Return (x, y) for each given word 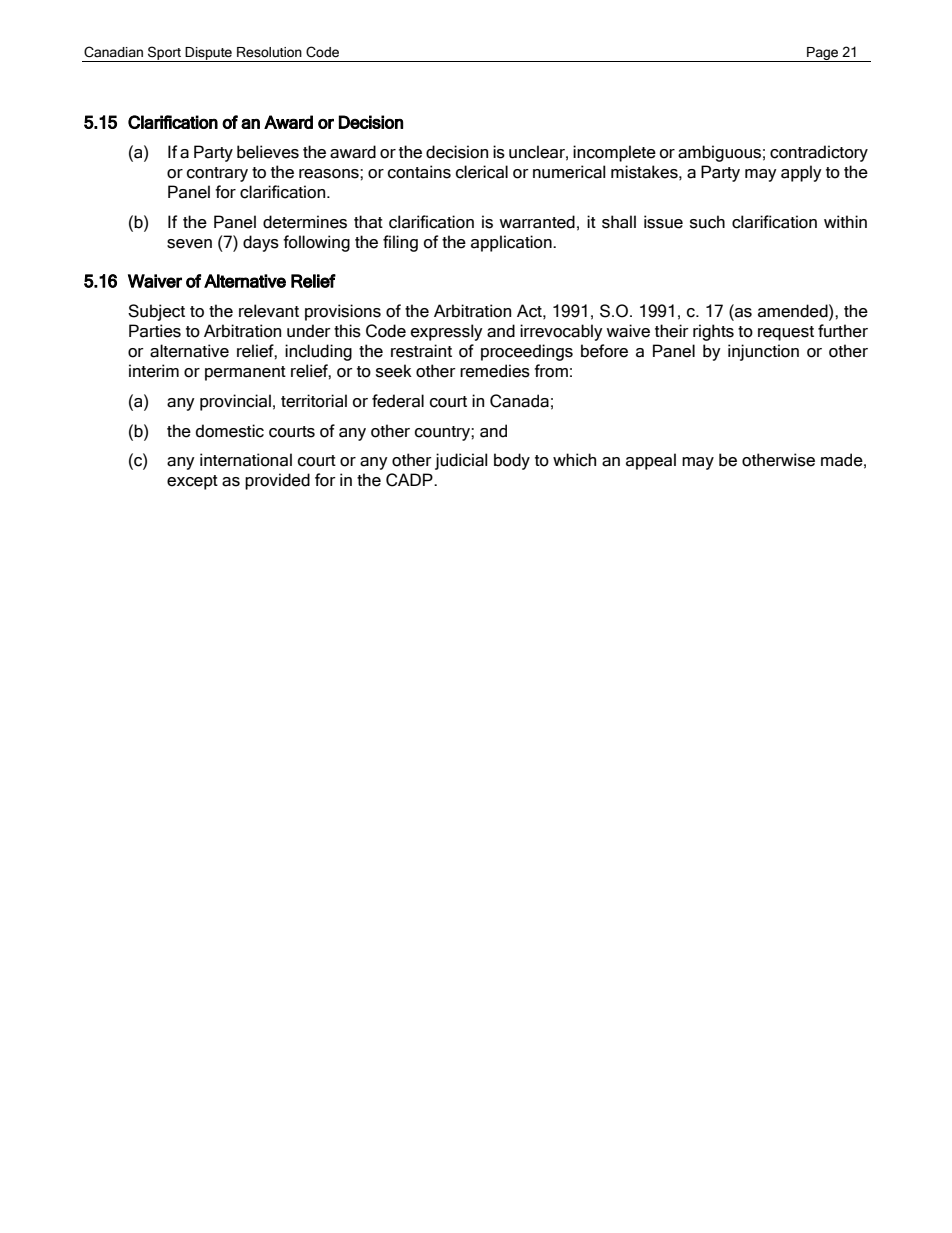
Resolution (269, 52)
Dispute (209, 54)
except (192, 482)
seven (189, 244)
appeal (651, 461)
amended (794, 311)
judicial (461, 461)
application (512, 243)
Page (823, 54)
